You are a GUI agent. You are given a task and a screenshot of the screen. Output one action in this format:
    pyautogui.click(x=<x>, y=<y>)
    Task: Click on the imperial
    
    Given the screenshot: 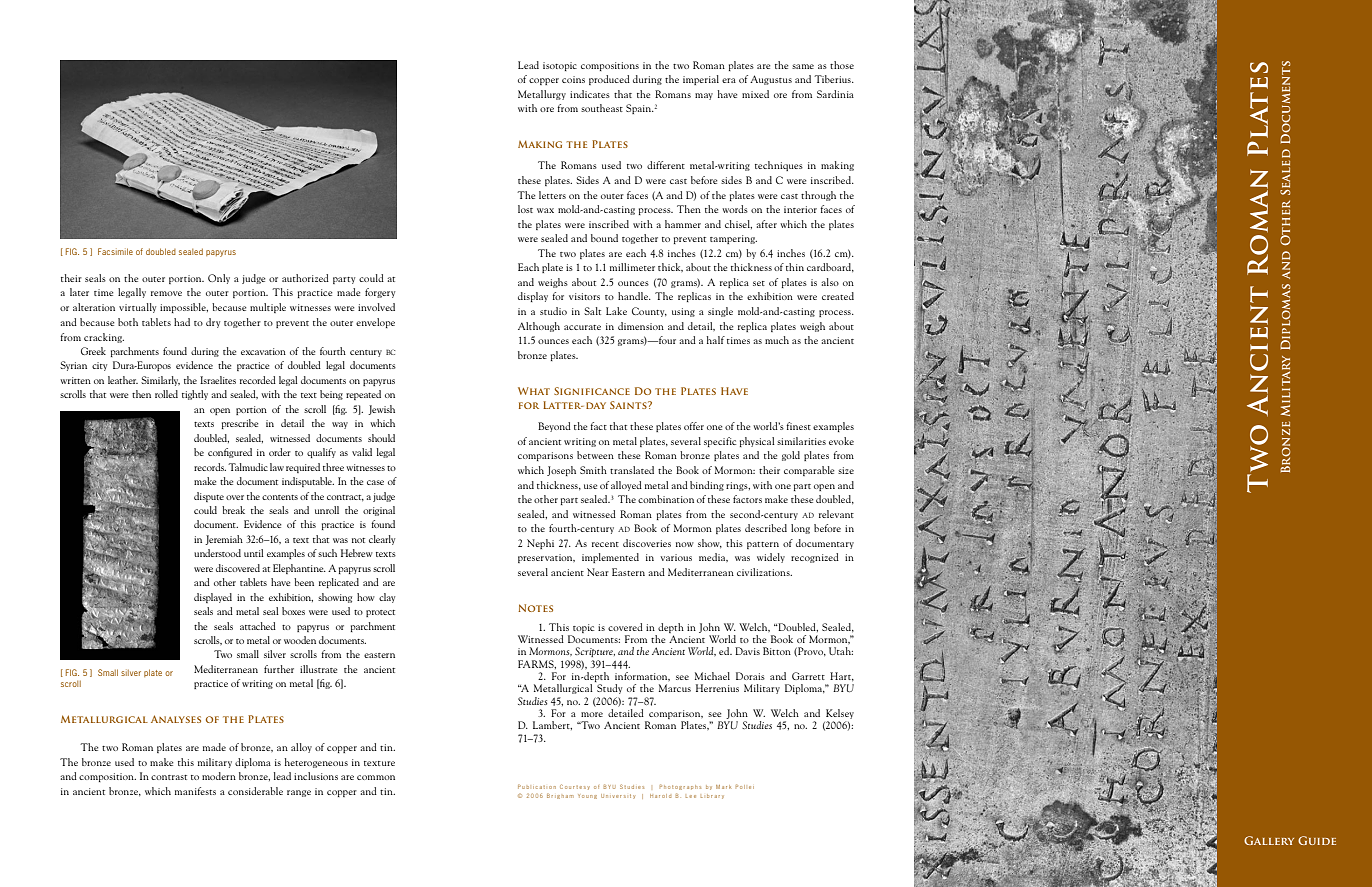 What is the action you would take?
    pyautogui.click(x=701, y=80)
